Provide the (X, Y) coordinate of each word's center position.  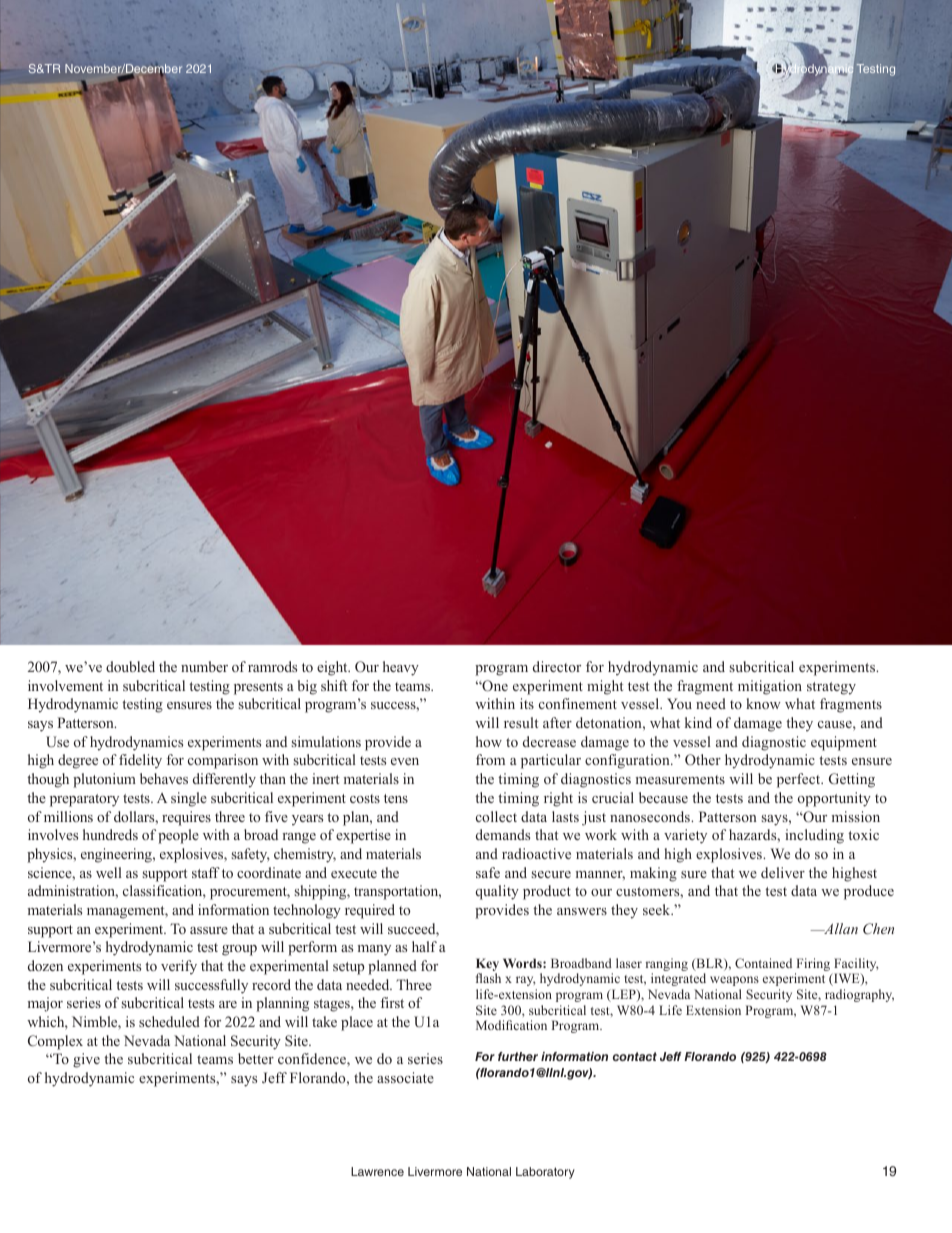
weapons (734, 981)
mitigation (770, 687)
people (178, 836)
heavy (401, 668)
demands (503, 834)
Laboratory (545, 1173)
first (392, 1002)
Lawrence (377, 1171)
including (814, 836)
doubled (130, 666)
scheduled (169, 1021)
